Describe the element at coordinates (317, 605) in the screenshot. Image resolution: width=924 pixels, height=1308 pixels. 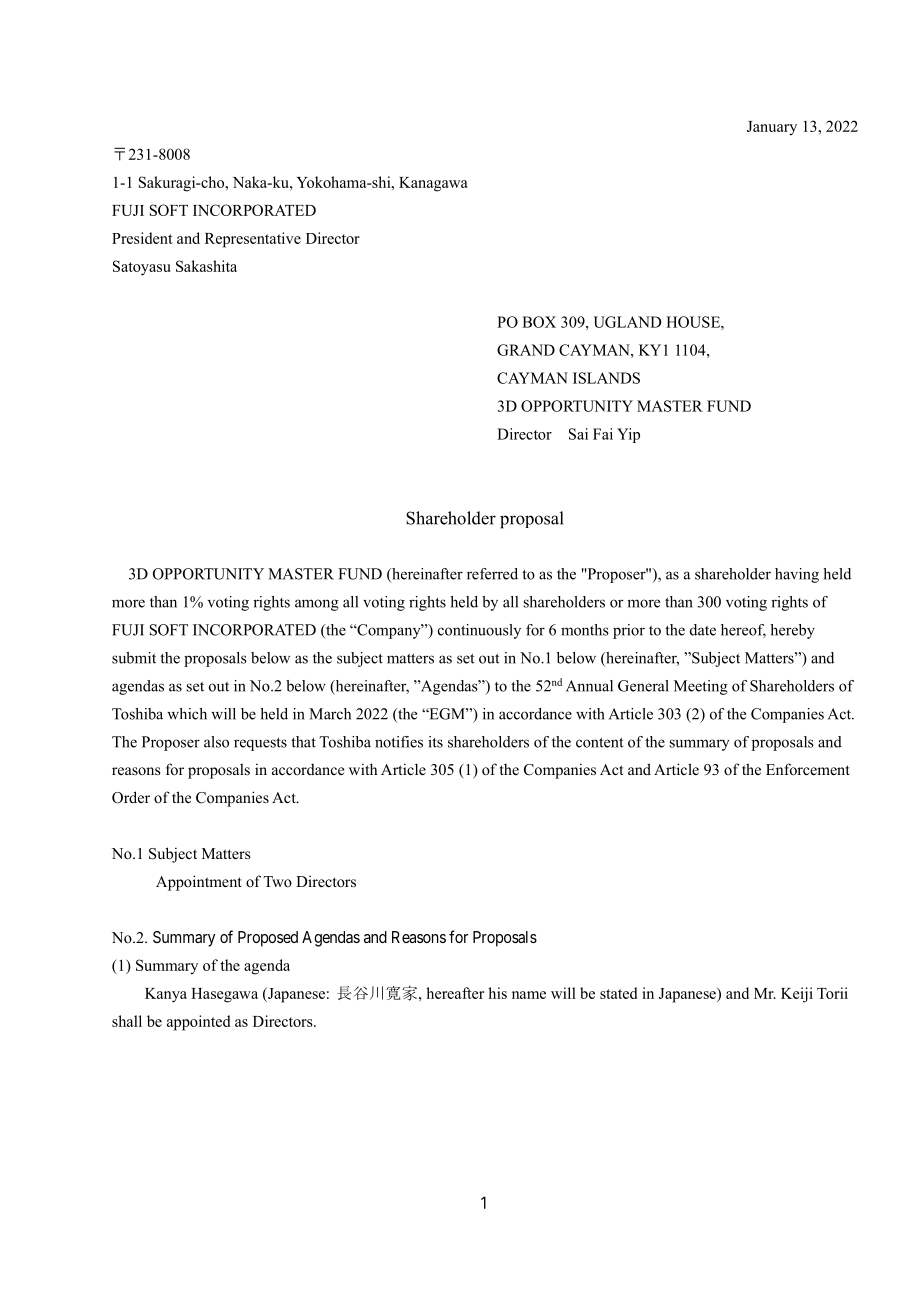
I see `among` at that location.
